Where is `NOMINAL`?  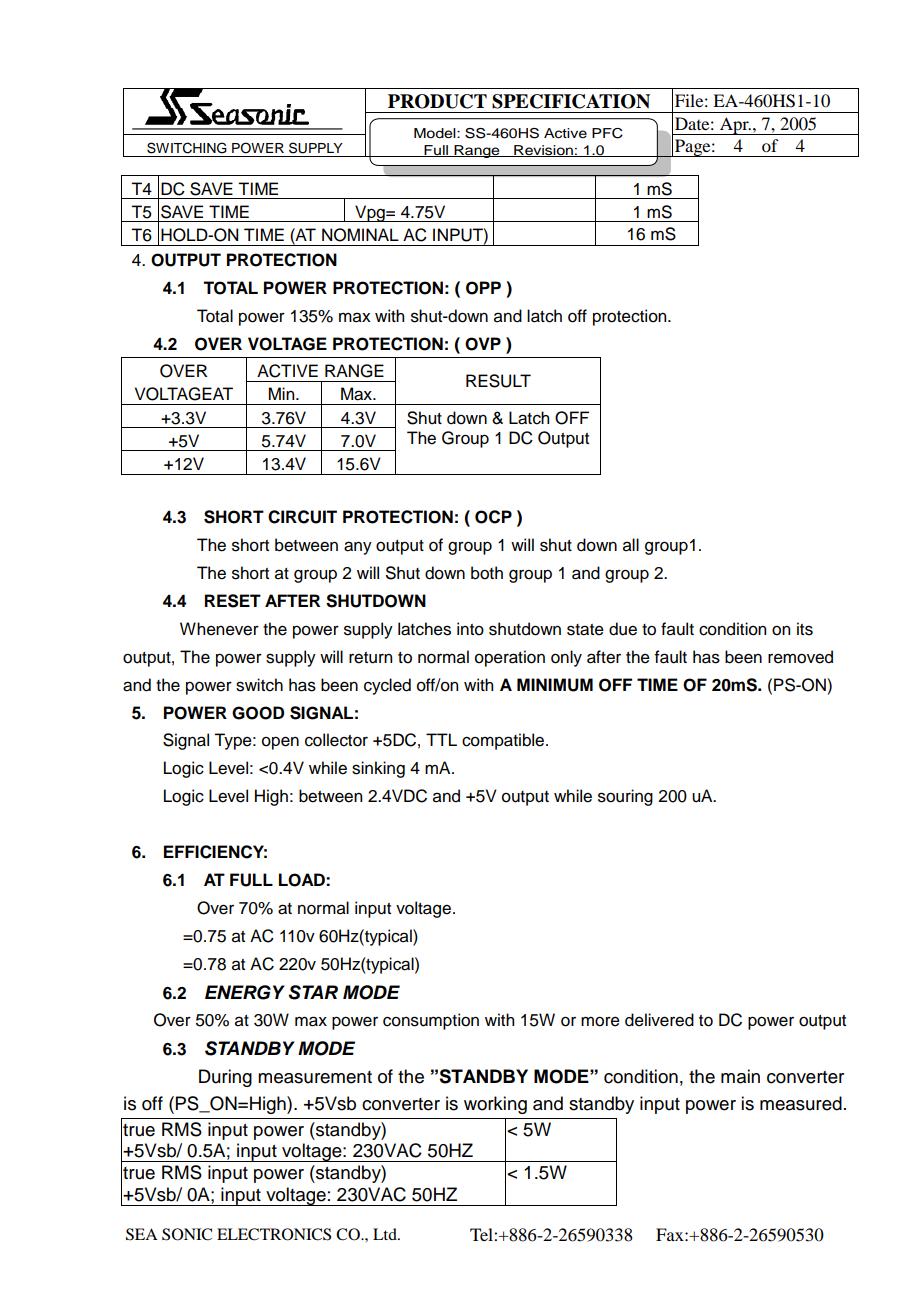 NOMINAL is located at coordinates (360, 235).
